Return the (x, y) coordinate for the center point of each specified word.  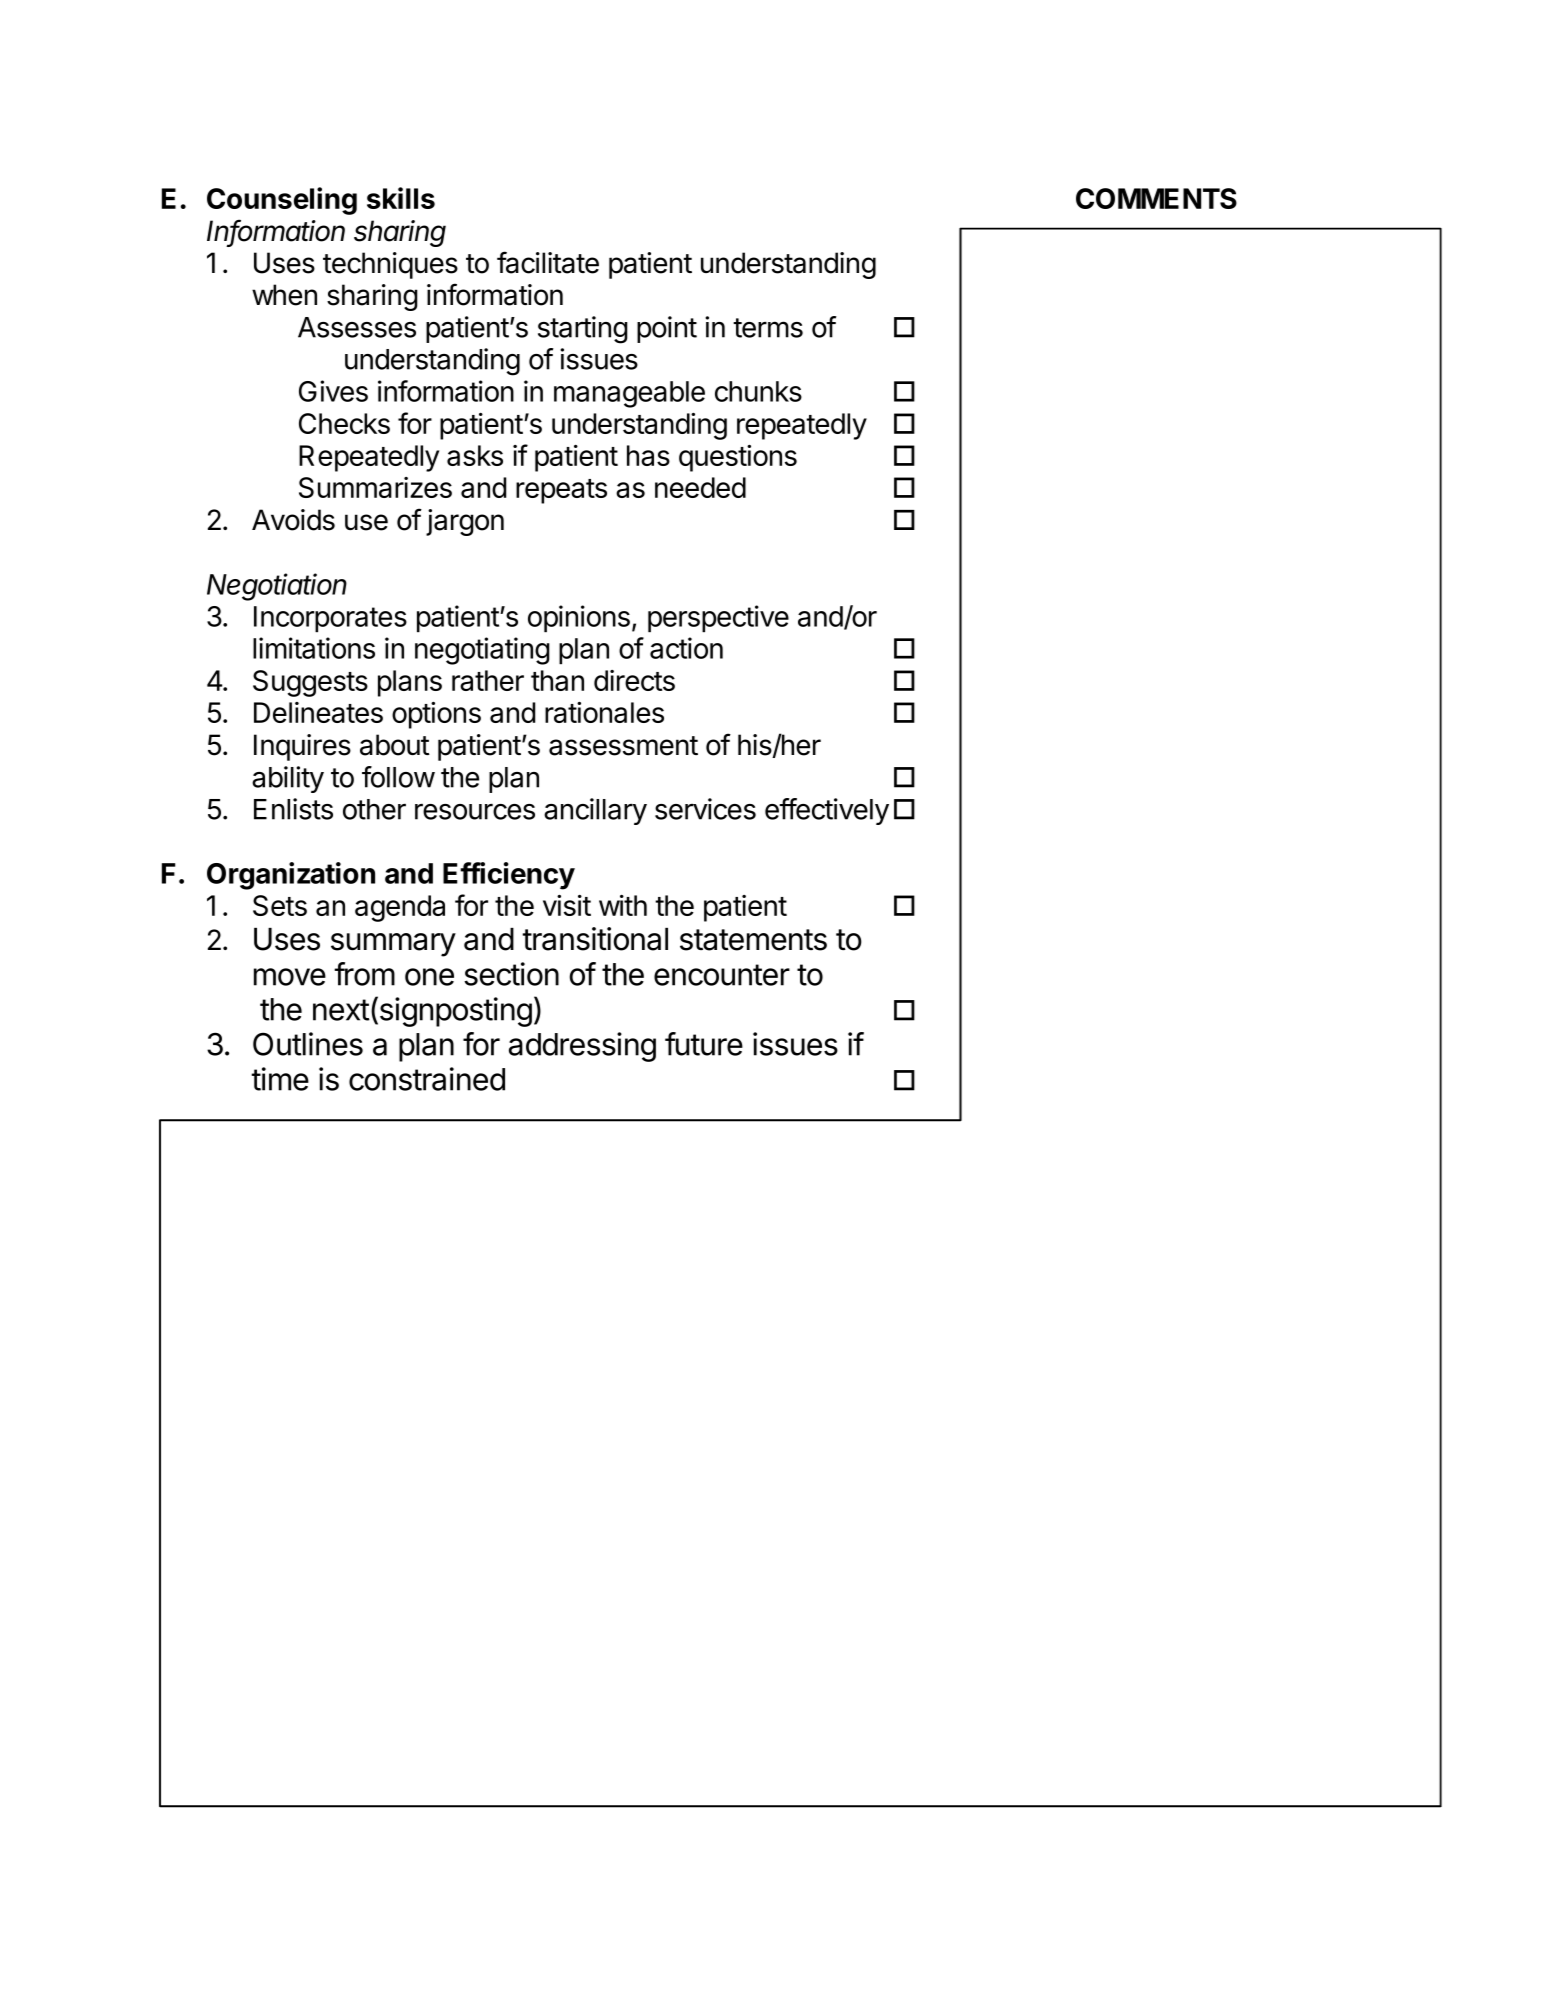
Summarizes (375, 487)
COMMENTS (1156, 198)
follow (398, 777)
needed (700, 487)
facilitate (548, 262)
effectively (827, 811)
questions (738, 458)
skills (401, 198)
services (705, 809)
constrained (427, 1079)
